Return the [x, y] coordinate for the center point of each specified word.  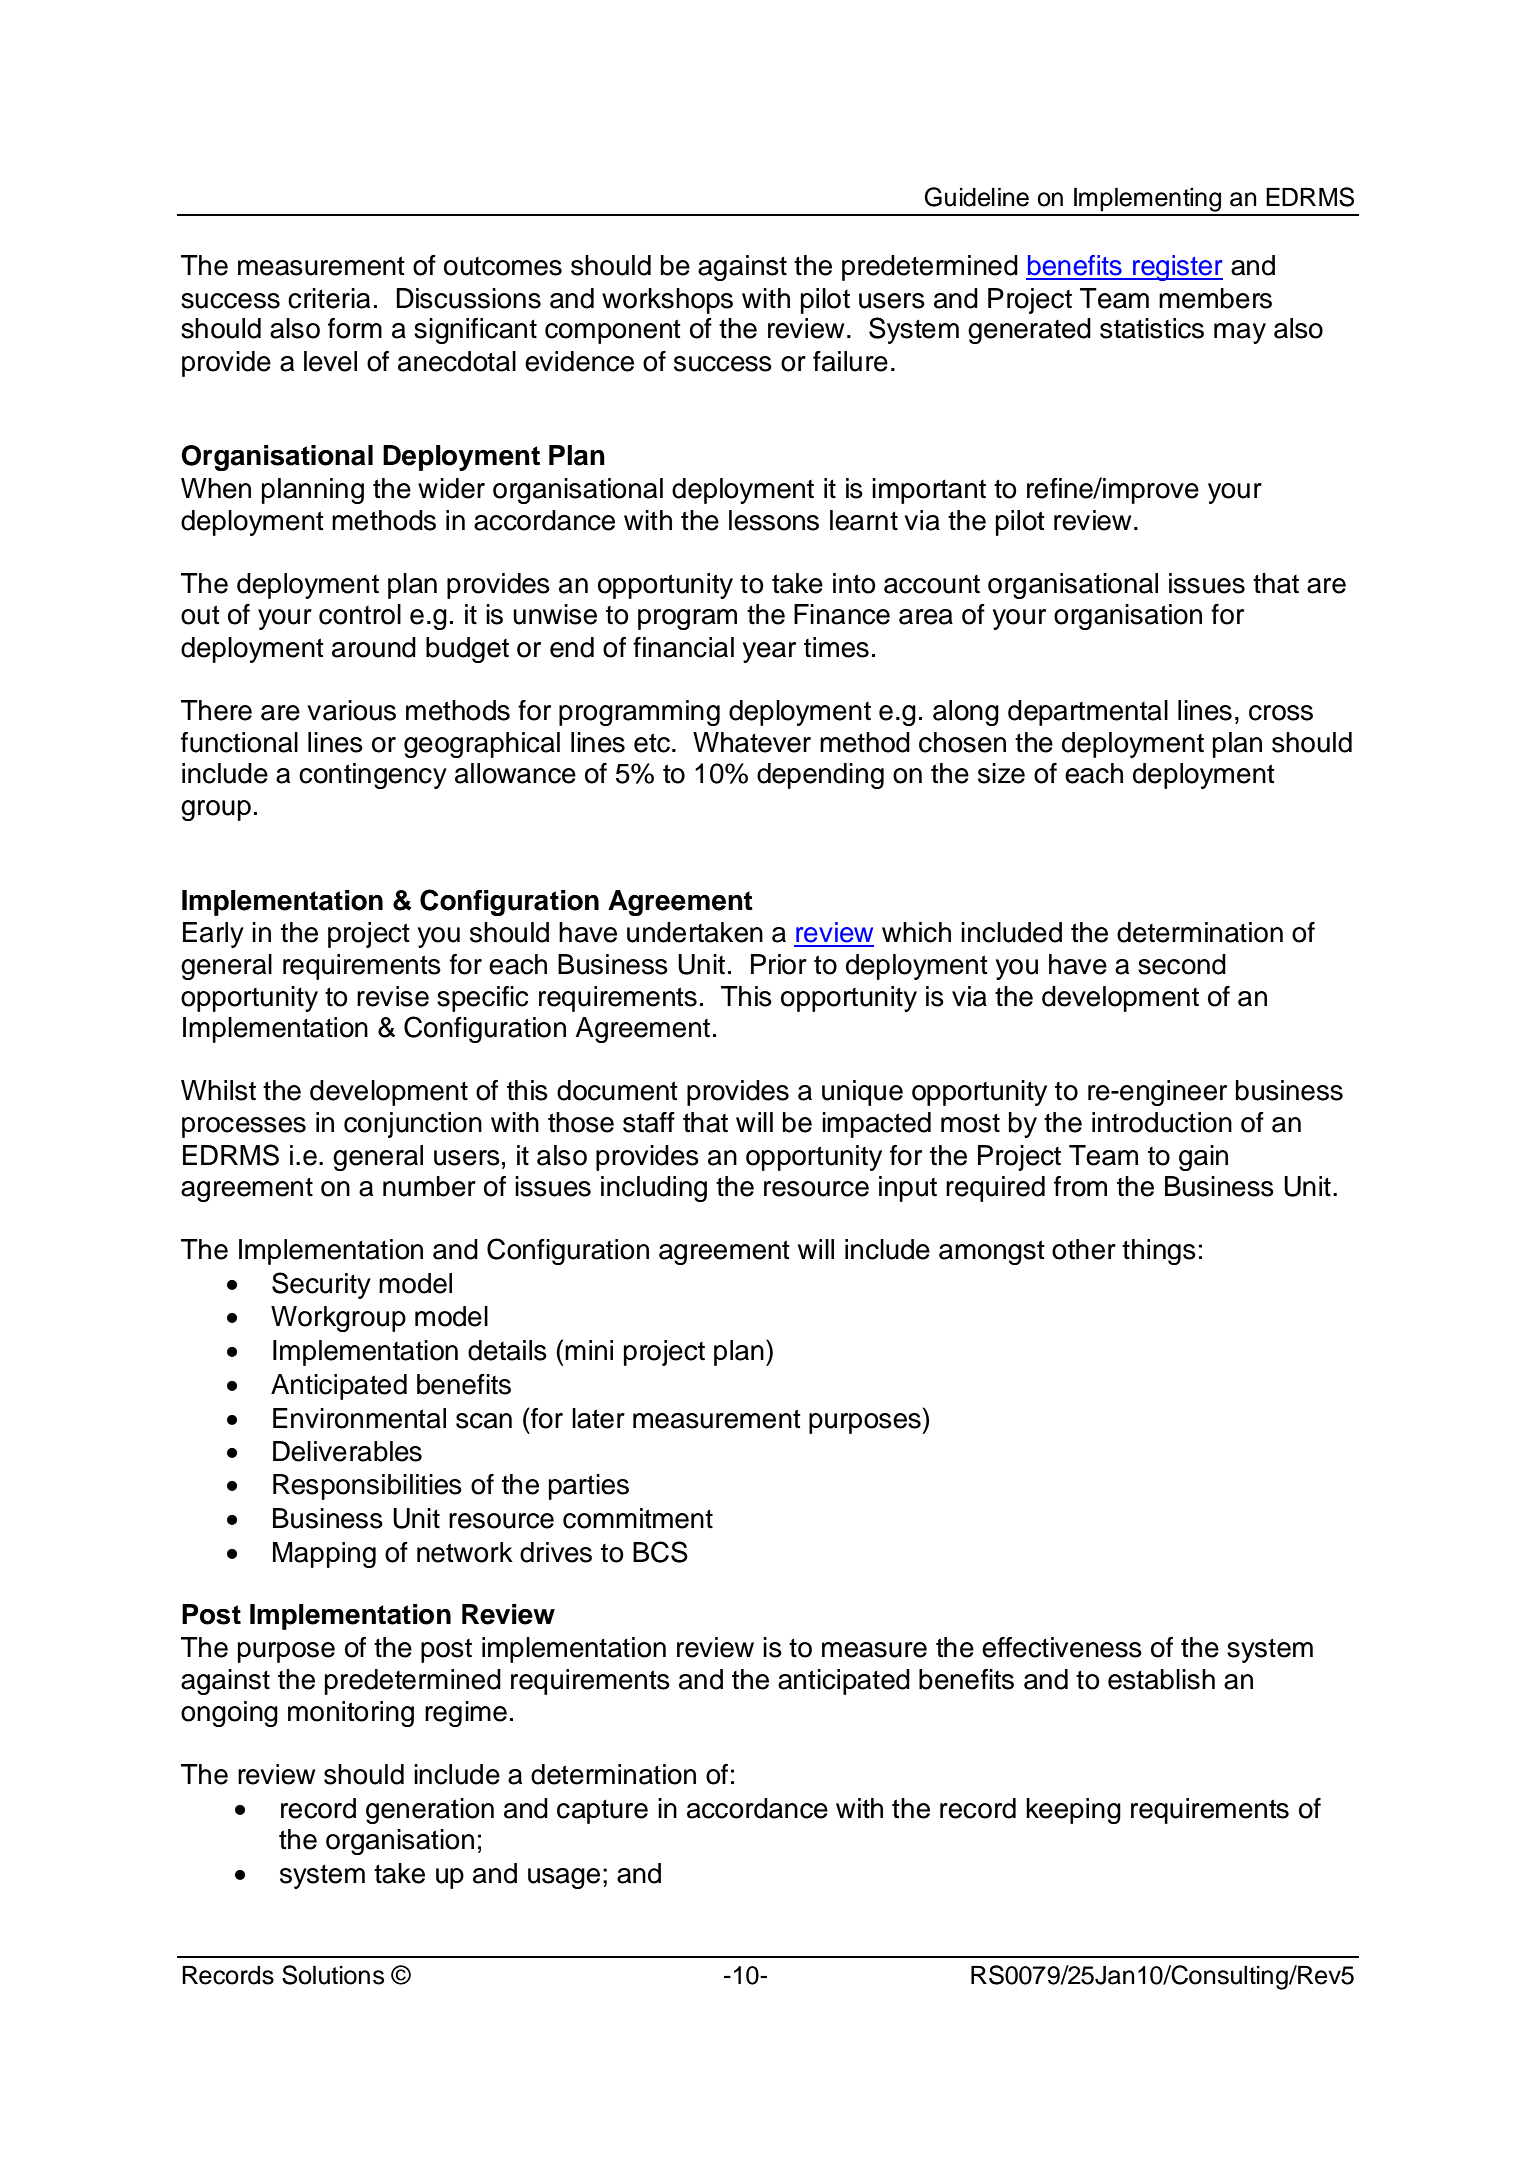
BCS [660, 1552]
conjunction [413, 1125]
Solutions [333, 1975]
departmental [1088, 713]
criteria [329, 298]
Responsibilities [367, 1487]
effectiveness [1062, 1647]
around [374, 647]
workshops [667, 301]
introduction [1162, 1122]
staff [649, 1122]
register [1177, 268]
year [769, 652]
